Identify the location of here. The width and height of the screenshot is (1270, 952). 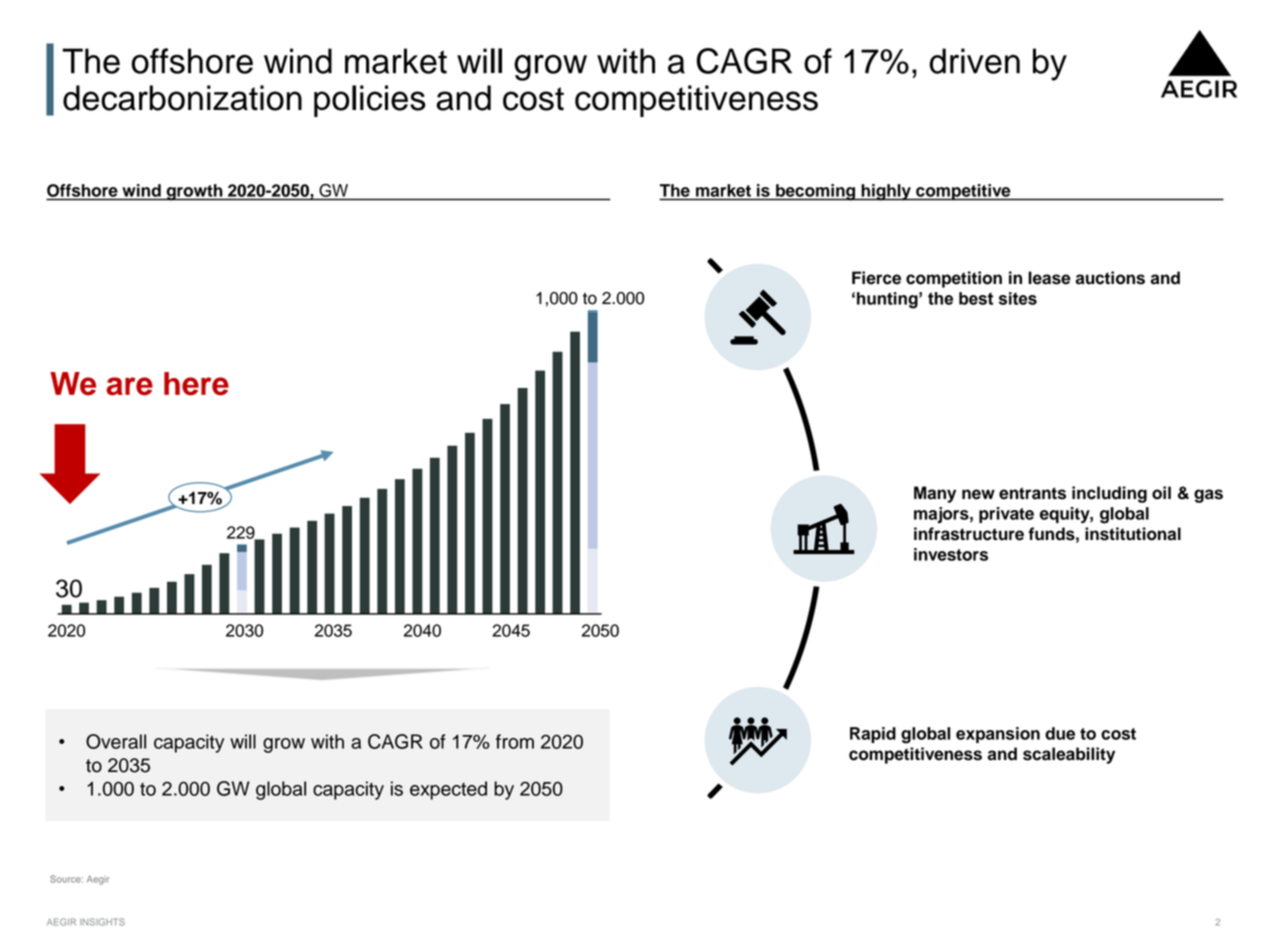
(196, 384).
